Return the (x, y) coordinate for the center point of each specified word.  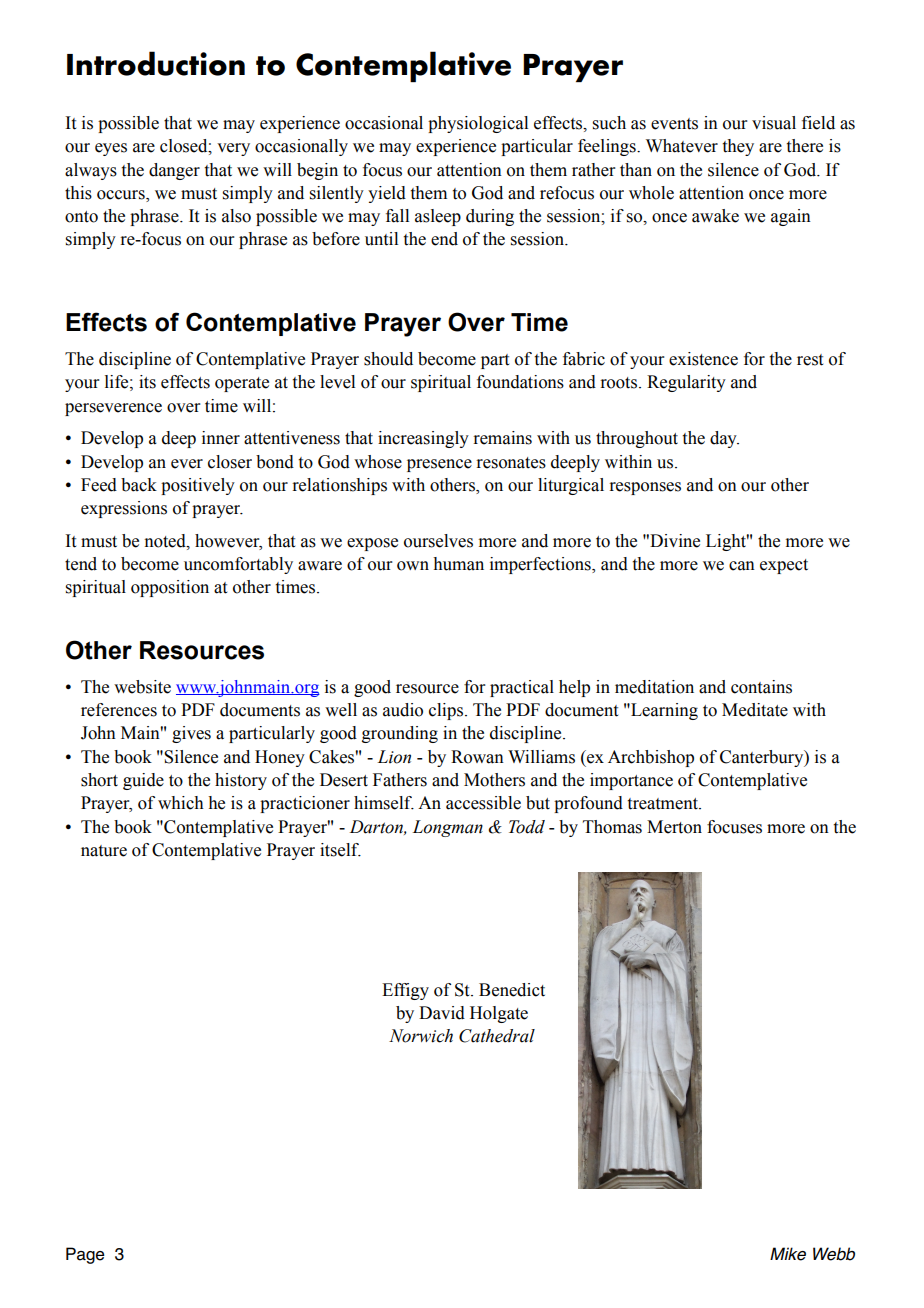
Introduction (156, 63)
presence (439, 465)
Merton (674, 827)
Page (85, 1255)
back (139, 485)
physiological (478, 124)
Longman (447, 828)
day (724, 439)
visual (774, 123)
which (181, 803)
